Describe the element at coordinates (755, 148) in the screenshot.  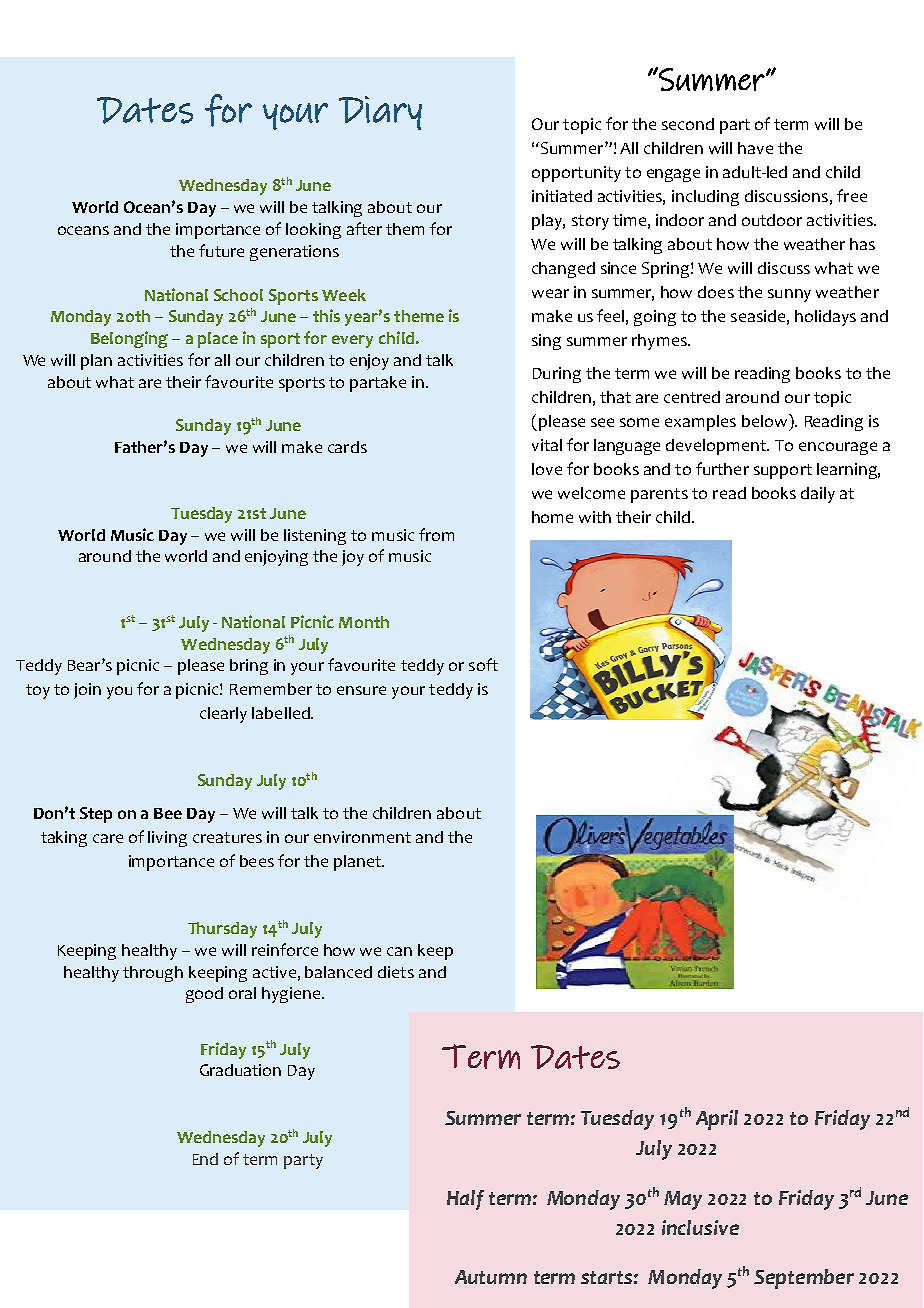
I see `have` at that location.
